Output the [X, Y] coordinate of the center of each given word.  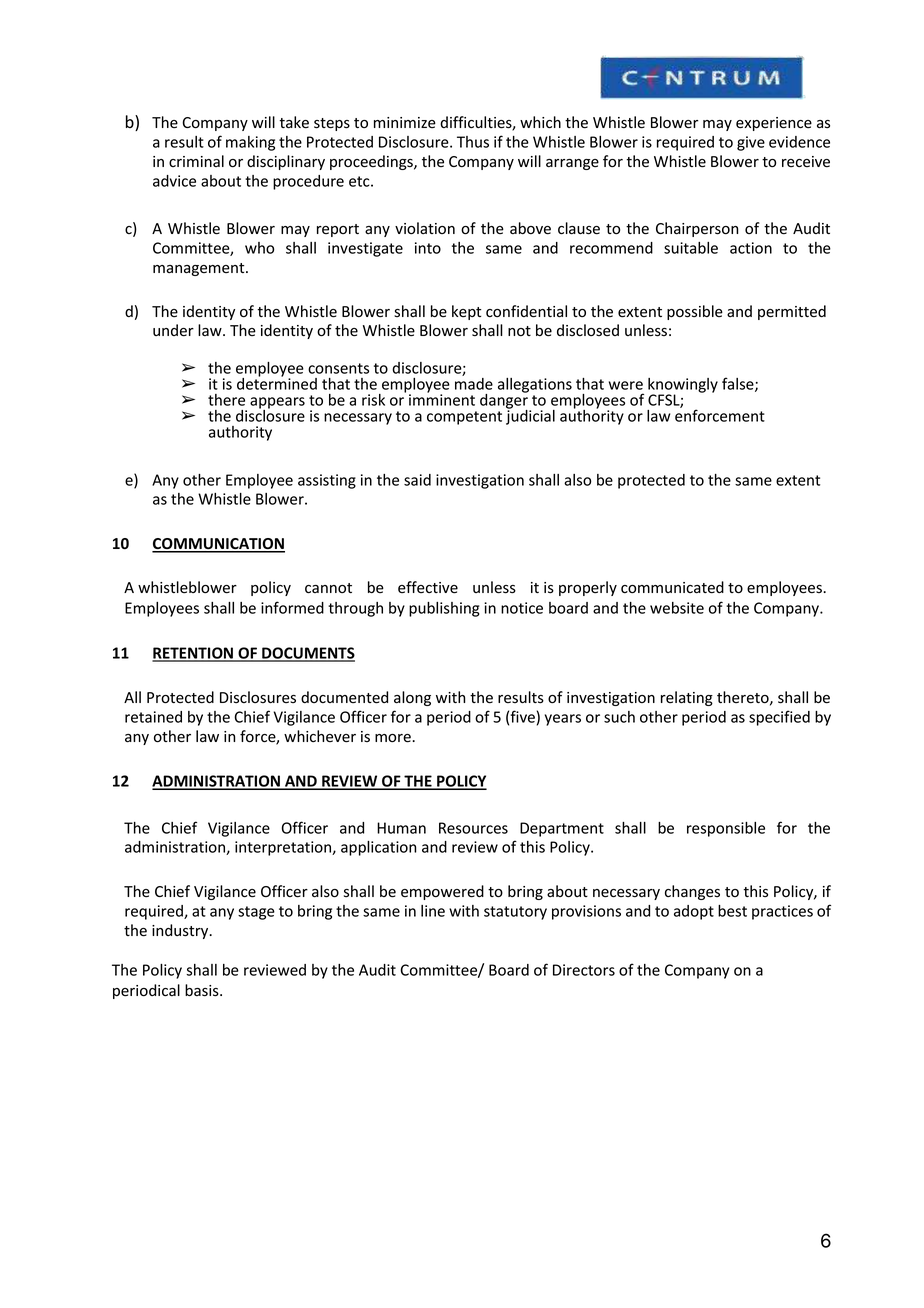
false [739, 384]
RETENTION [193, 654]
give [751, 143]
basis [203, 990]
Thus [473, 142]
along [412, 698]
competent [464, 418]
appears [277, 404]
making [250, 143]
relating [687, 698]
